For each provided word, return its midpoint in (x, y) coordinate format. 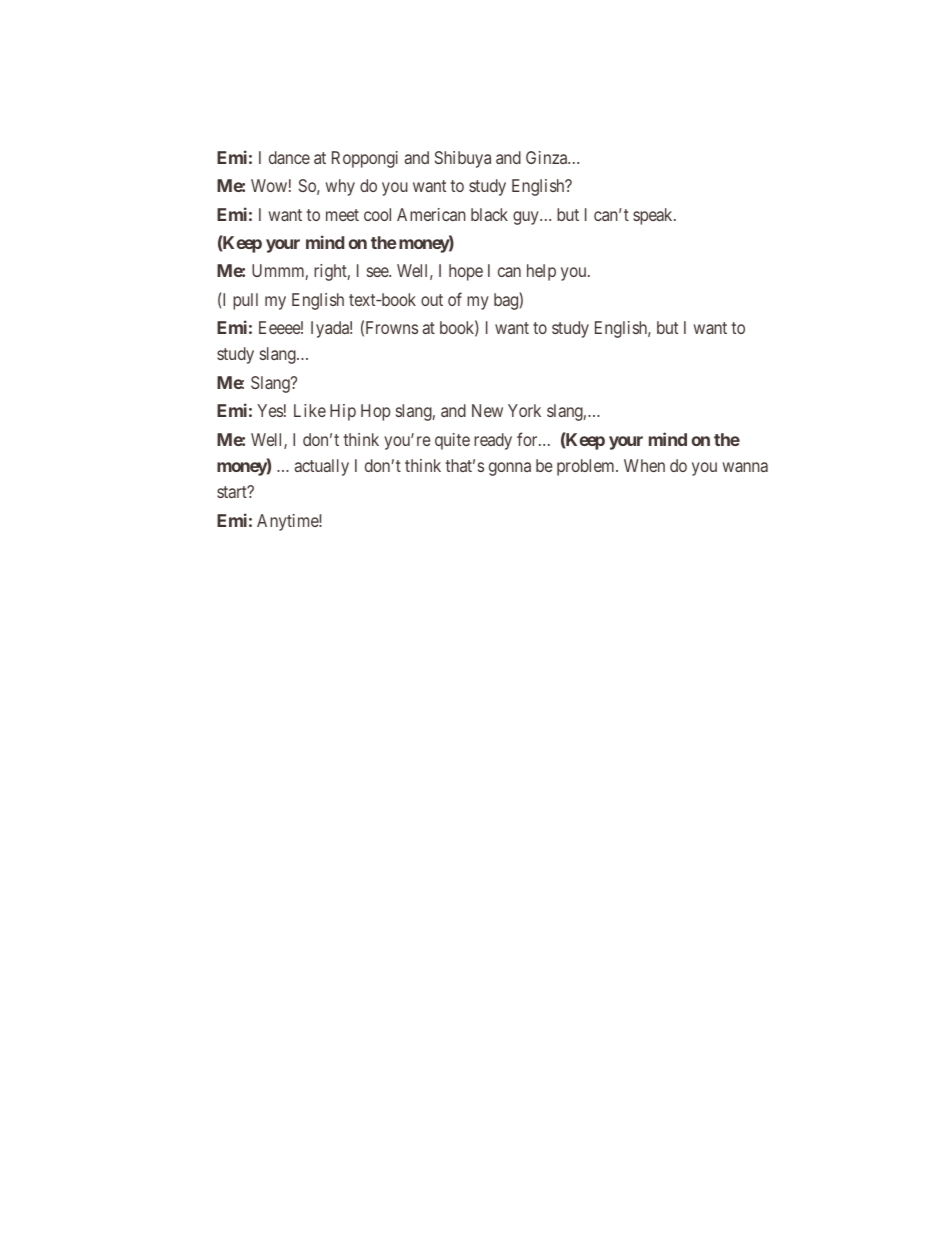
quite (452, 441)
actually (321, 467)
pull (245, 301)
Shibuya (463, 159)
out (432, 300)
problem (587, 467)
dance (289, 157)
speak (654, 216)
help (541, 272)
